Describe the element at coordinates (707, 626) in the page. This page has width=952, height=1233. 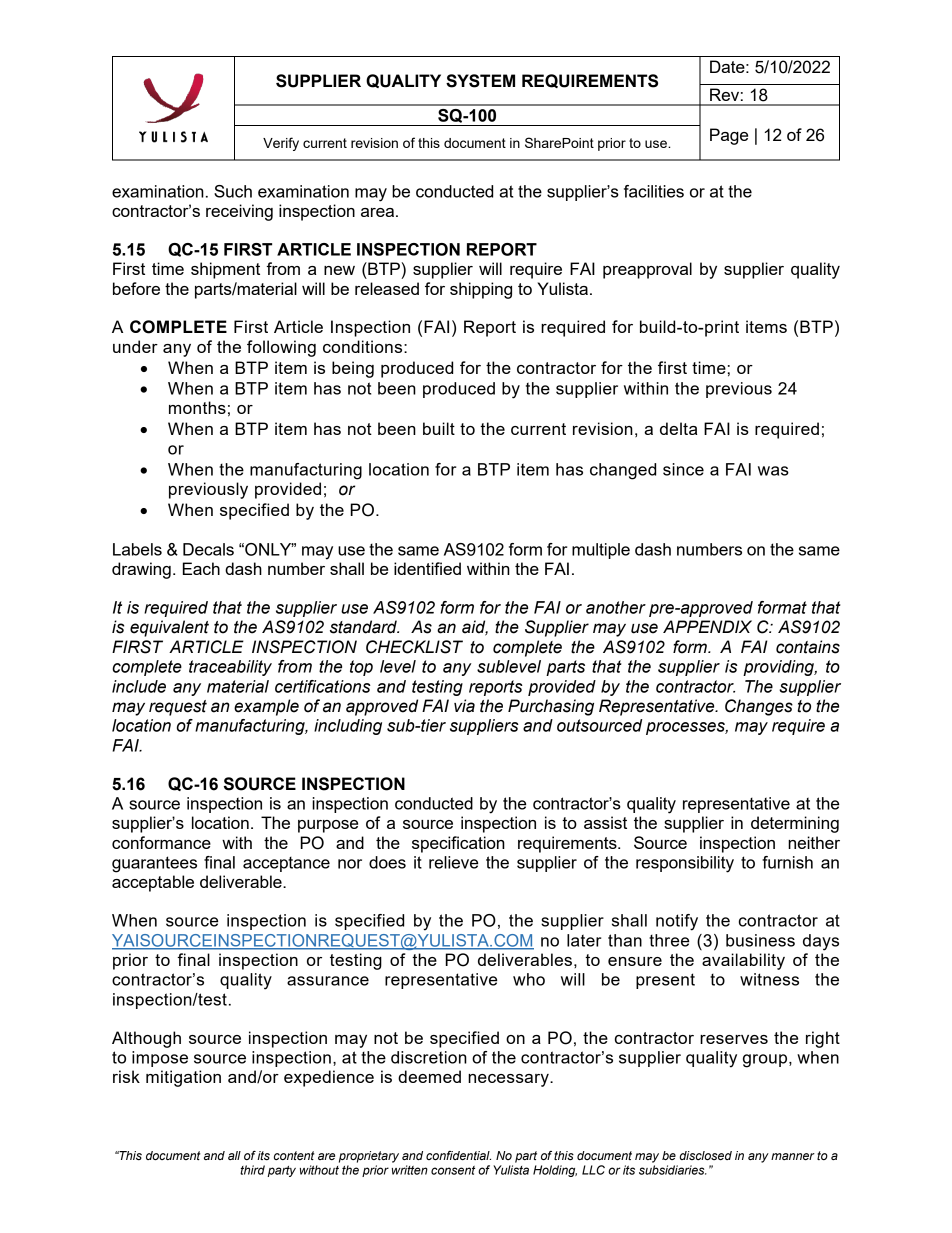
I see `APPENDIX` at that location.
